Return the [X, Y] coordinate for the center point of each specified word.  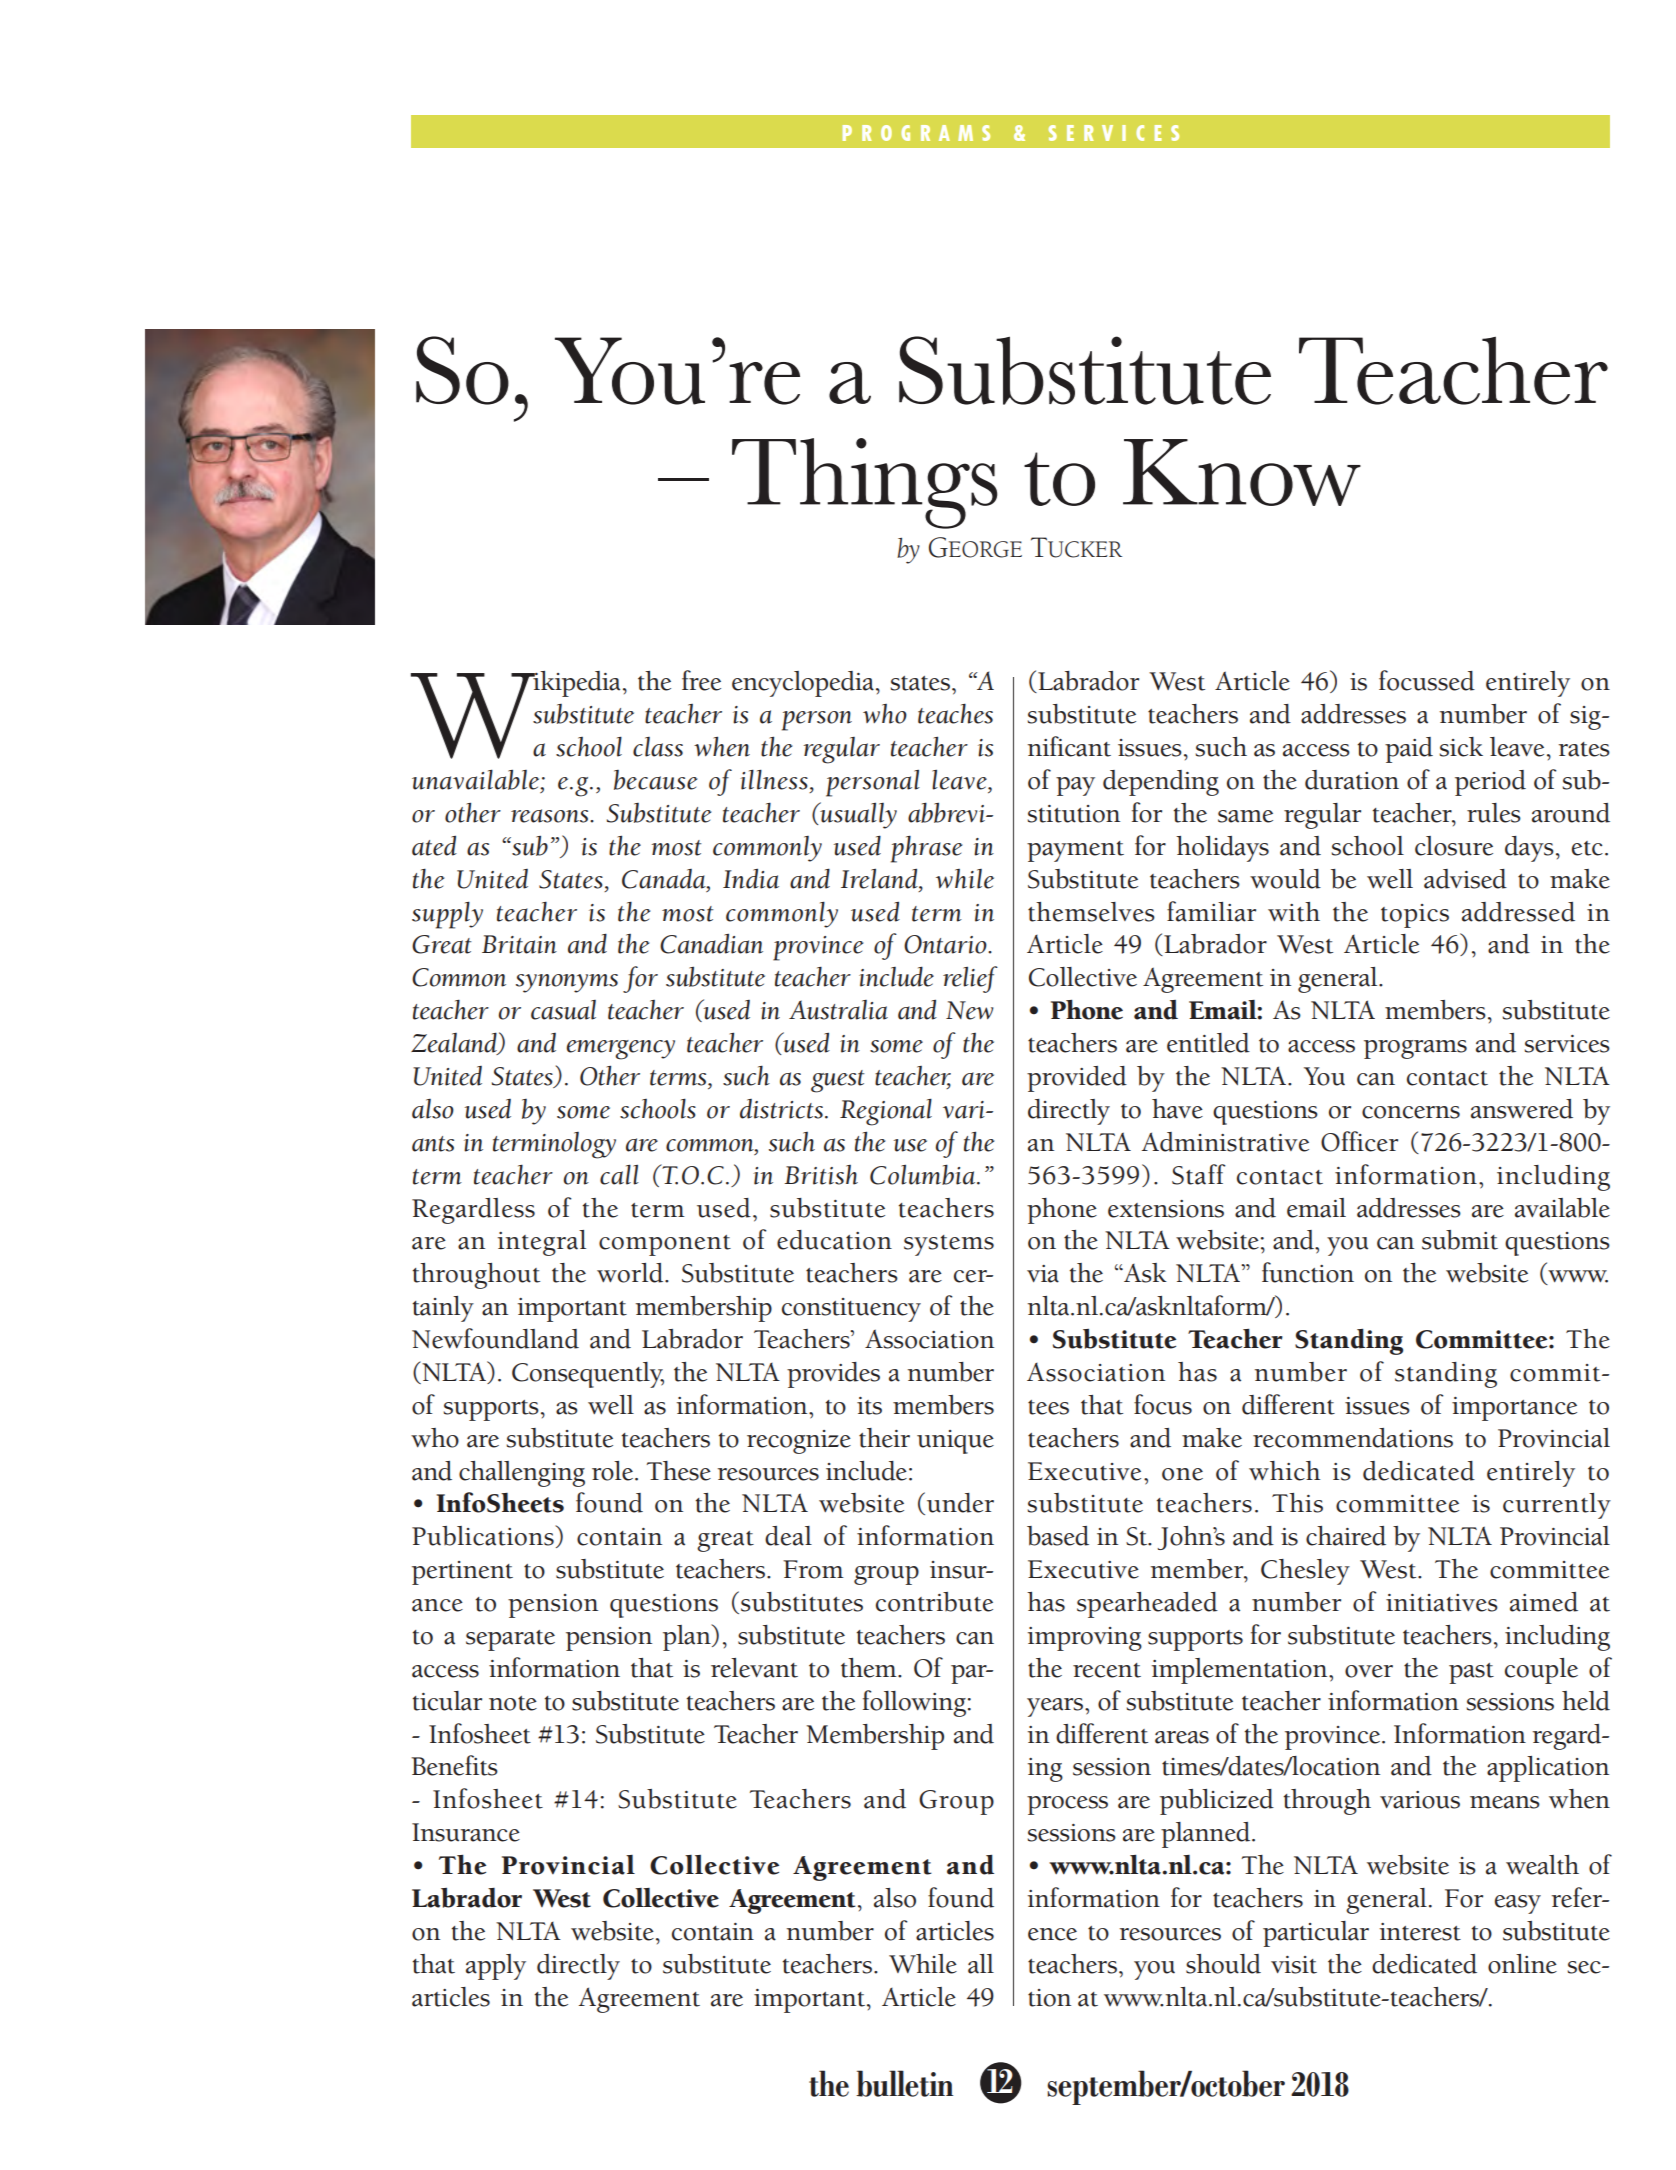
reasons [551, 816]
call [619, 1174]
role [614, 1471]
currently [1557, 1506]
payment [1075, 851]
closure [1454, 846]
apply [496, 1967]
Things [865, 483]
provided [1077, 1079]
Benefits [454, 1765]
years [1056, 1707]
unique [955, 1442]
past [1471, 1673]
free [701, 680]
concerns [1411, 1112]
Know [1242, 472]
